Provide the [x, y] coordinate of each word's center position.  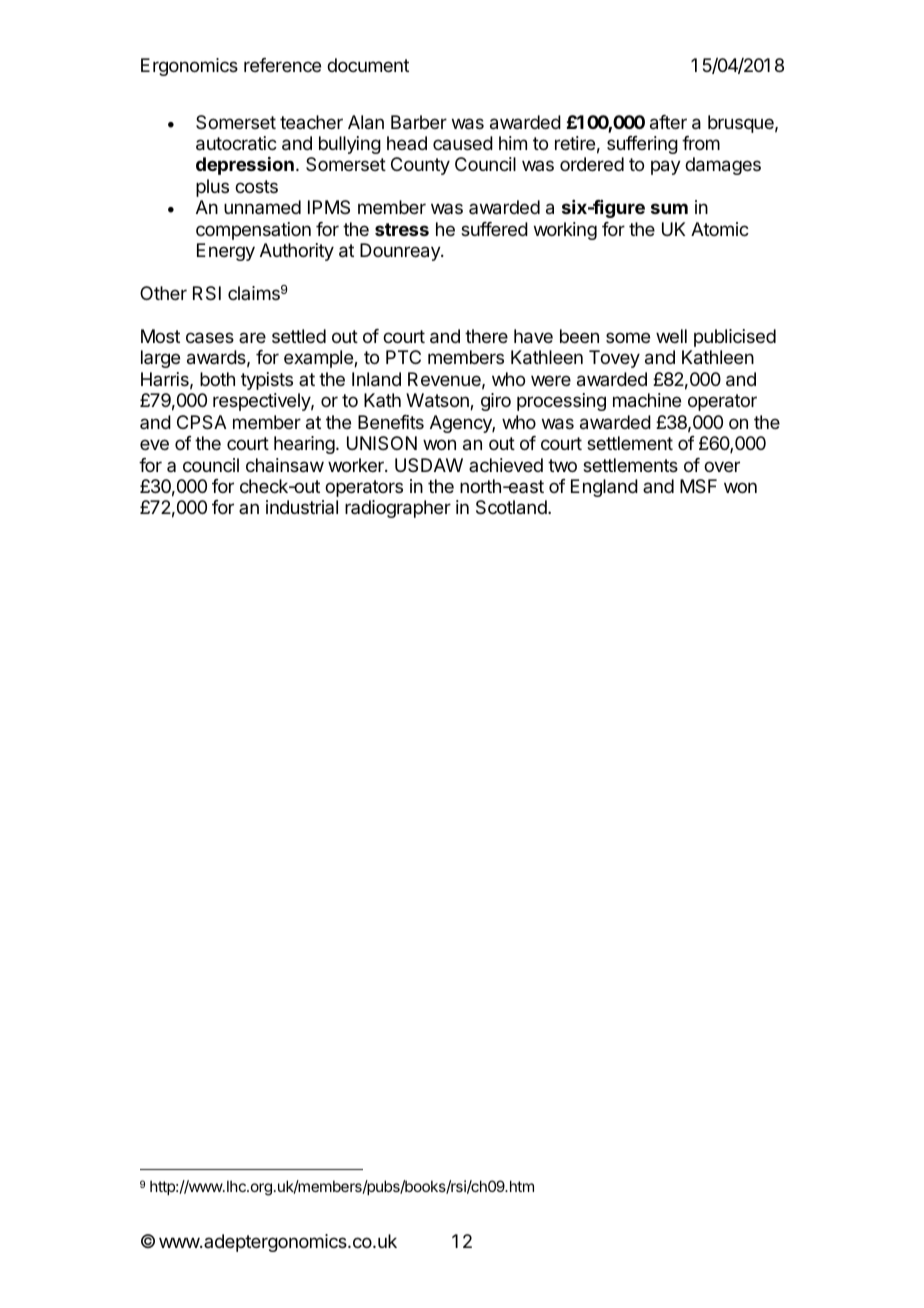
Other [163, 293]
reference [282, 65]
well [671, 336]
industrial [302, 507]
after [668, 122]
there [486, 336]
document [368, 65]
